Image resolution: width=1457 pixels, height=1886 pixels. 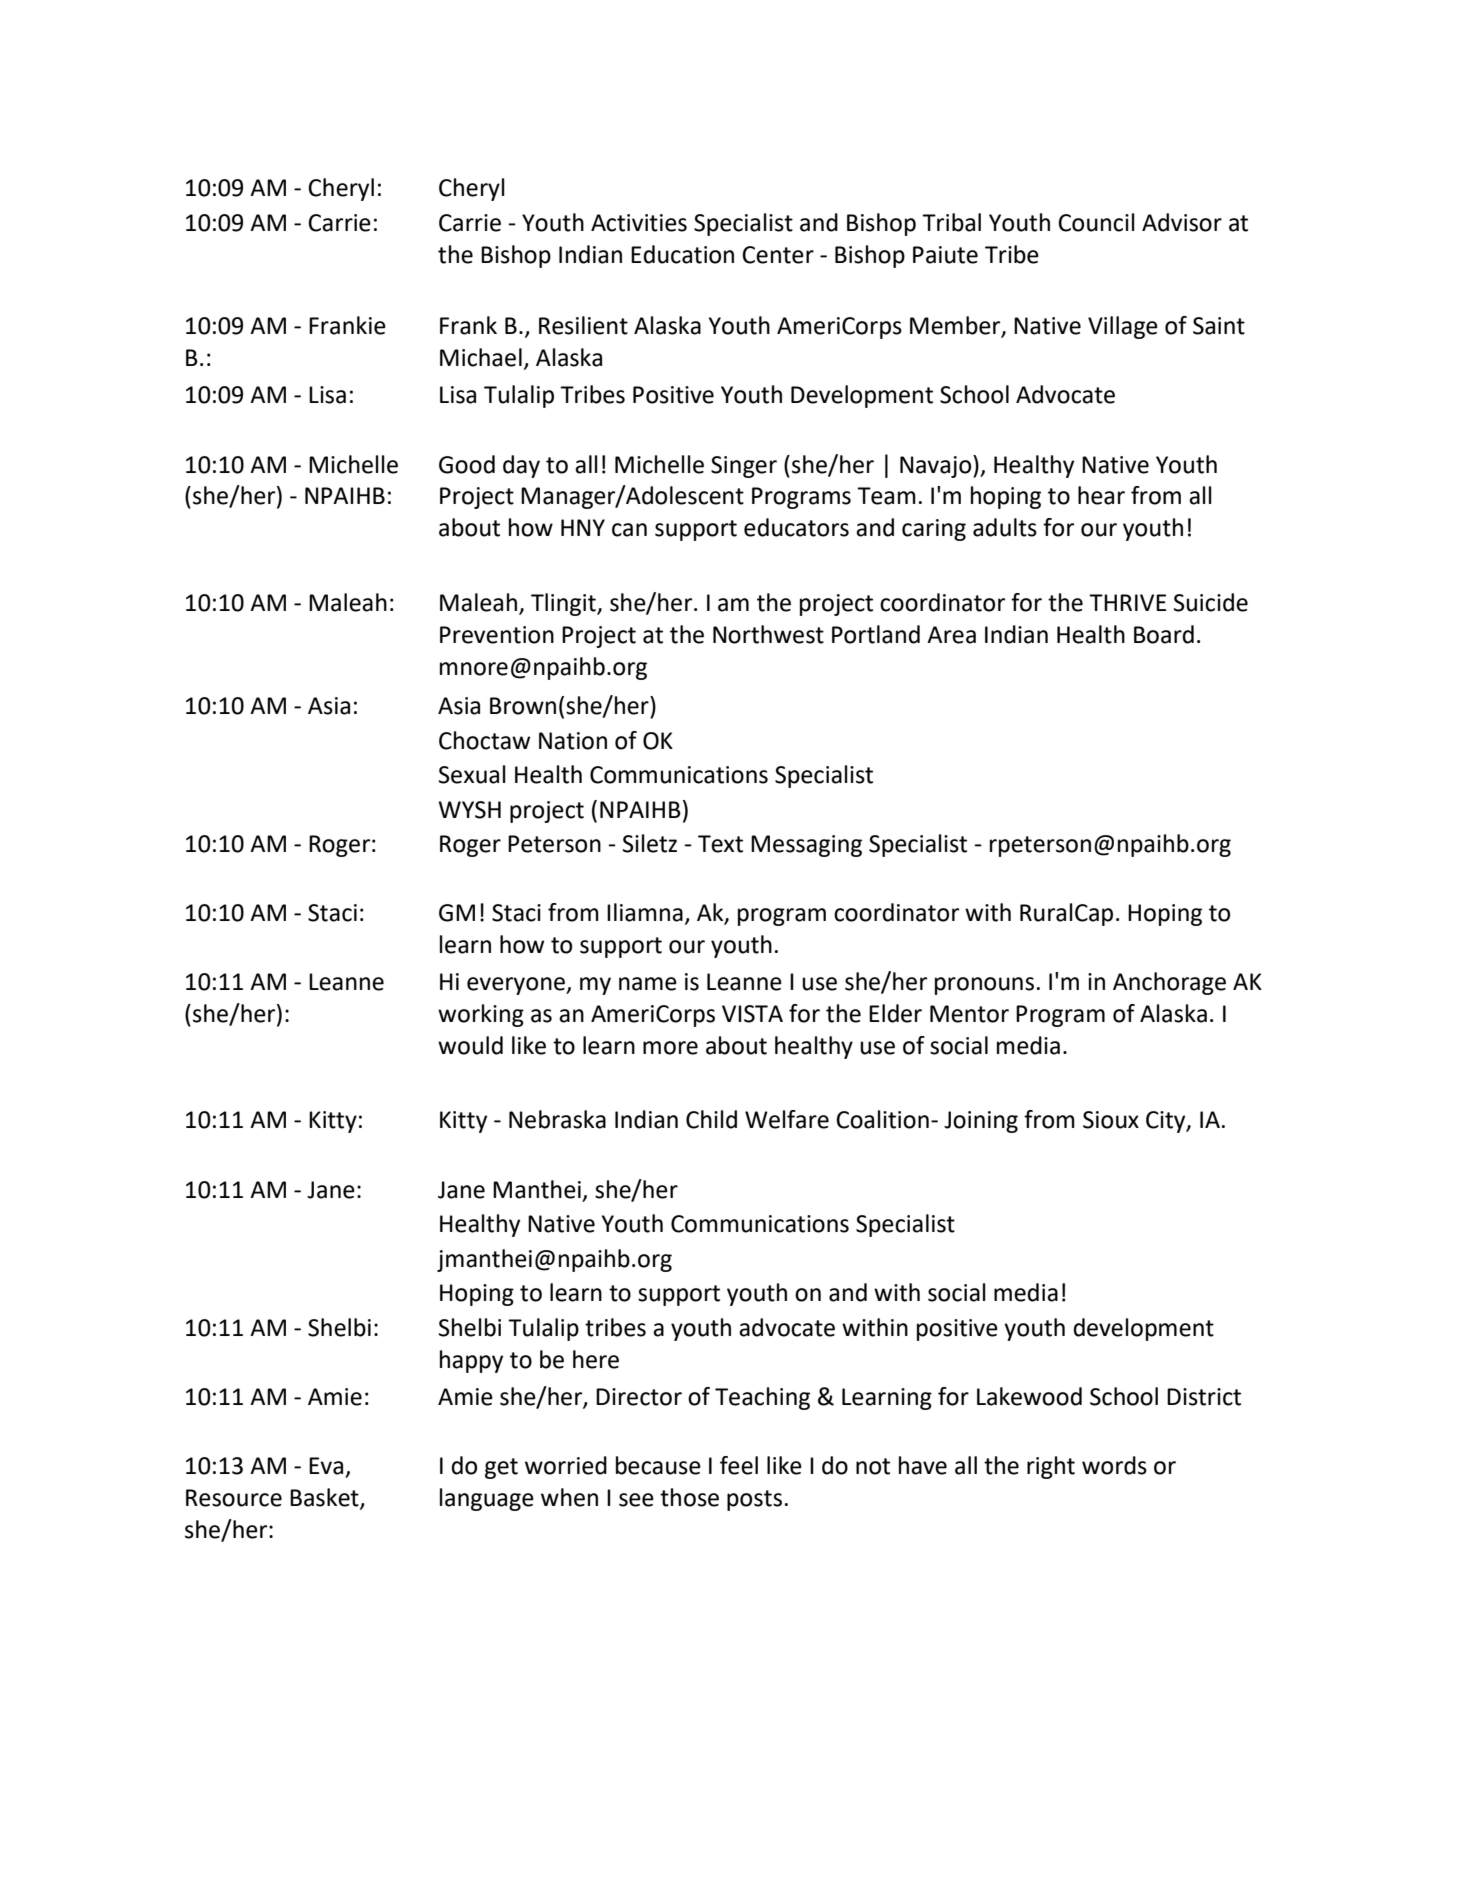 What do you see at coordinates (739, 1465) in the screenshot?
I see `feel` at bounding box center [739, 1465].
